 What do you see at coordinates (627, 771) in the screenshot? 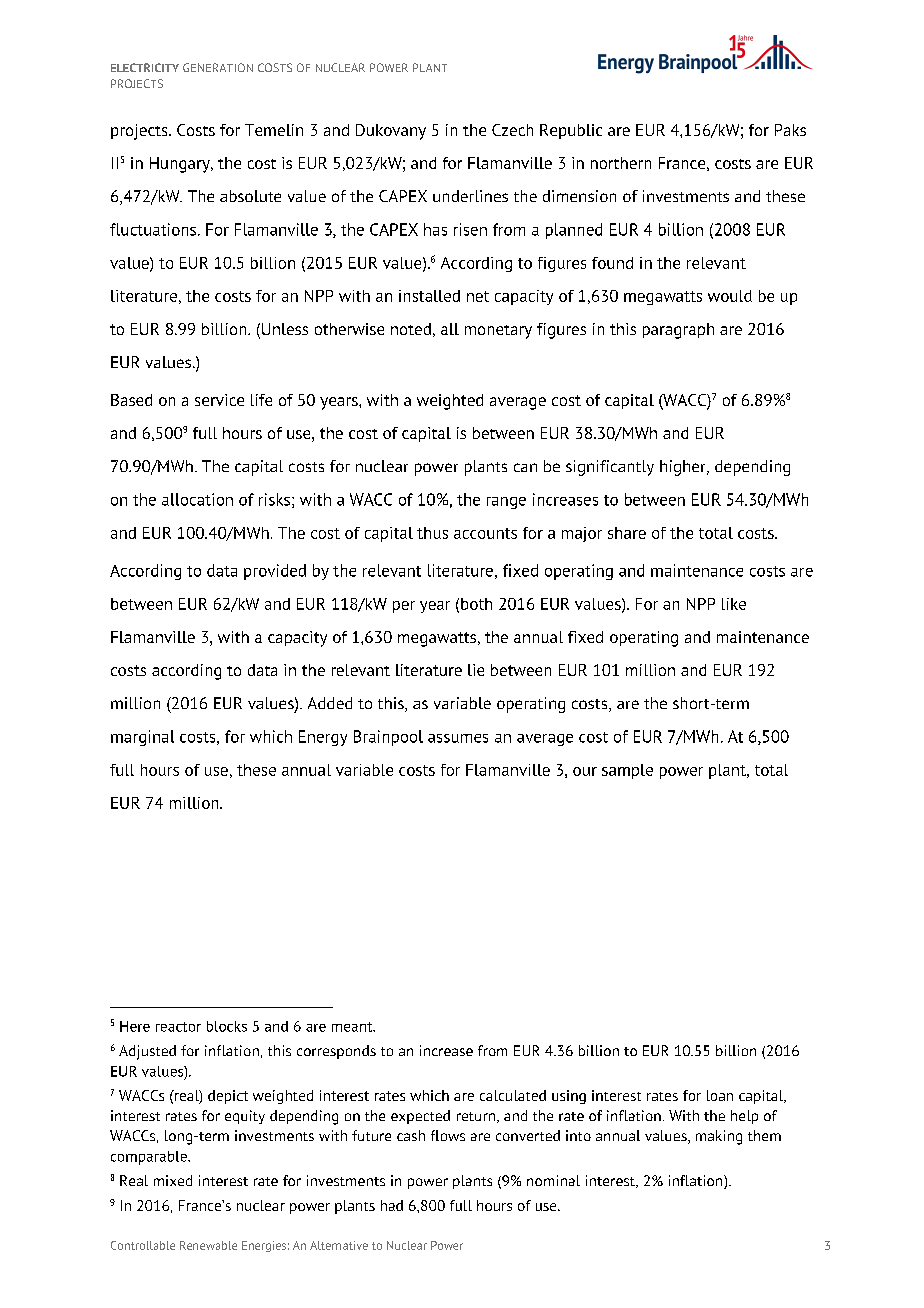
I see `sample` at bounding box center [627, 771].
